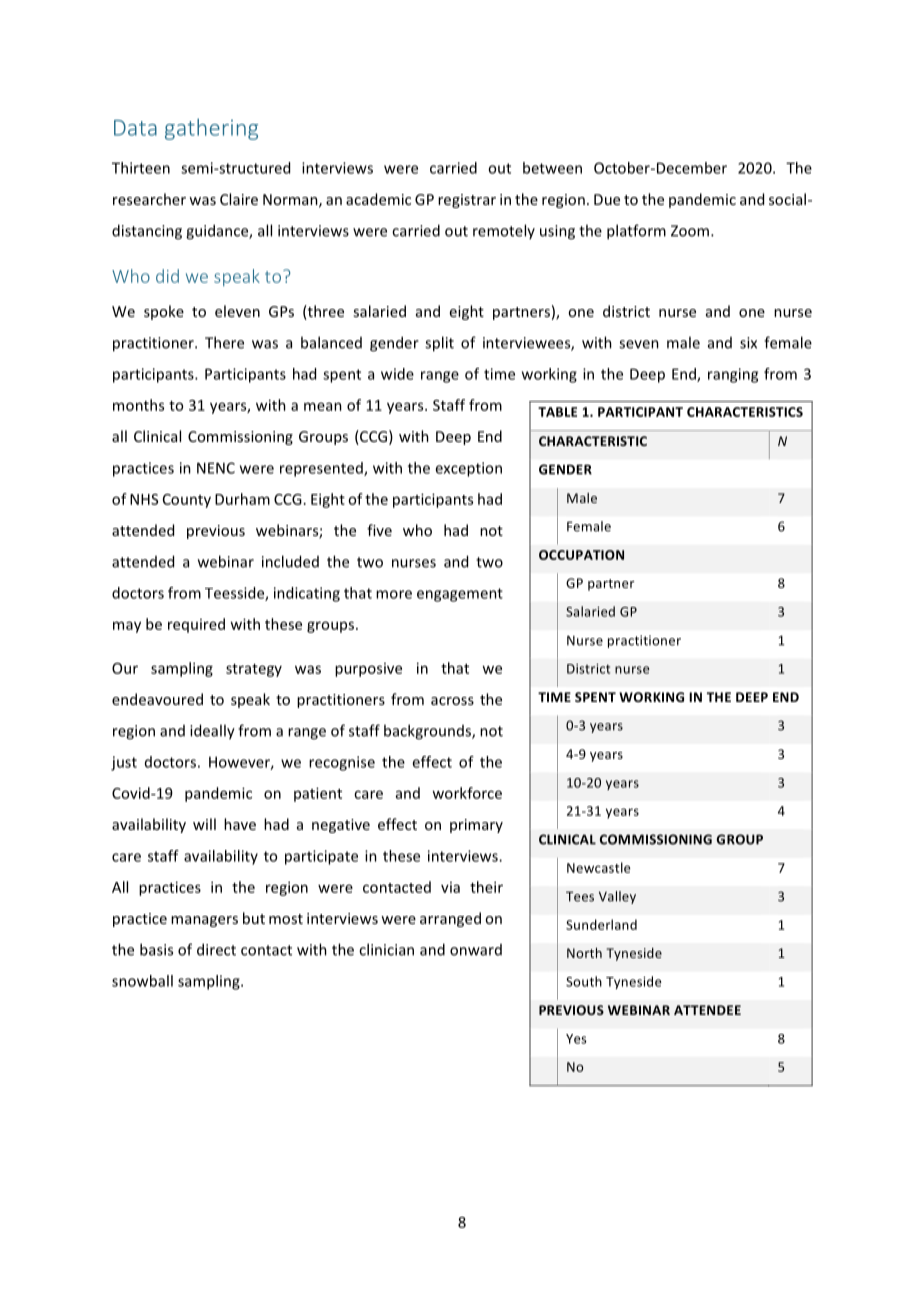  Describe the element at coordinates (581, 555) in the screenshot. I see `OCCUPATION` at that location.
